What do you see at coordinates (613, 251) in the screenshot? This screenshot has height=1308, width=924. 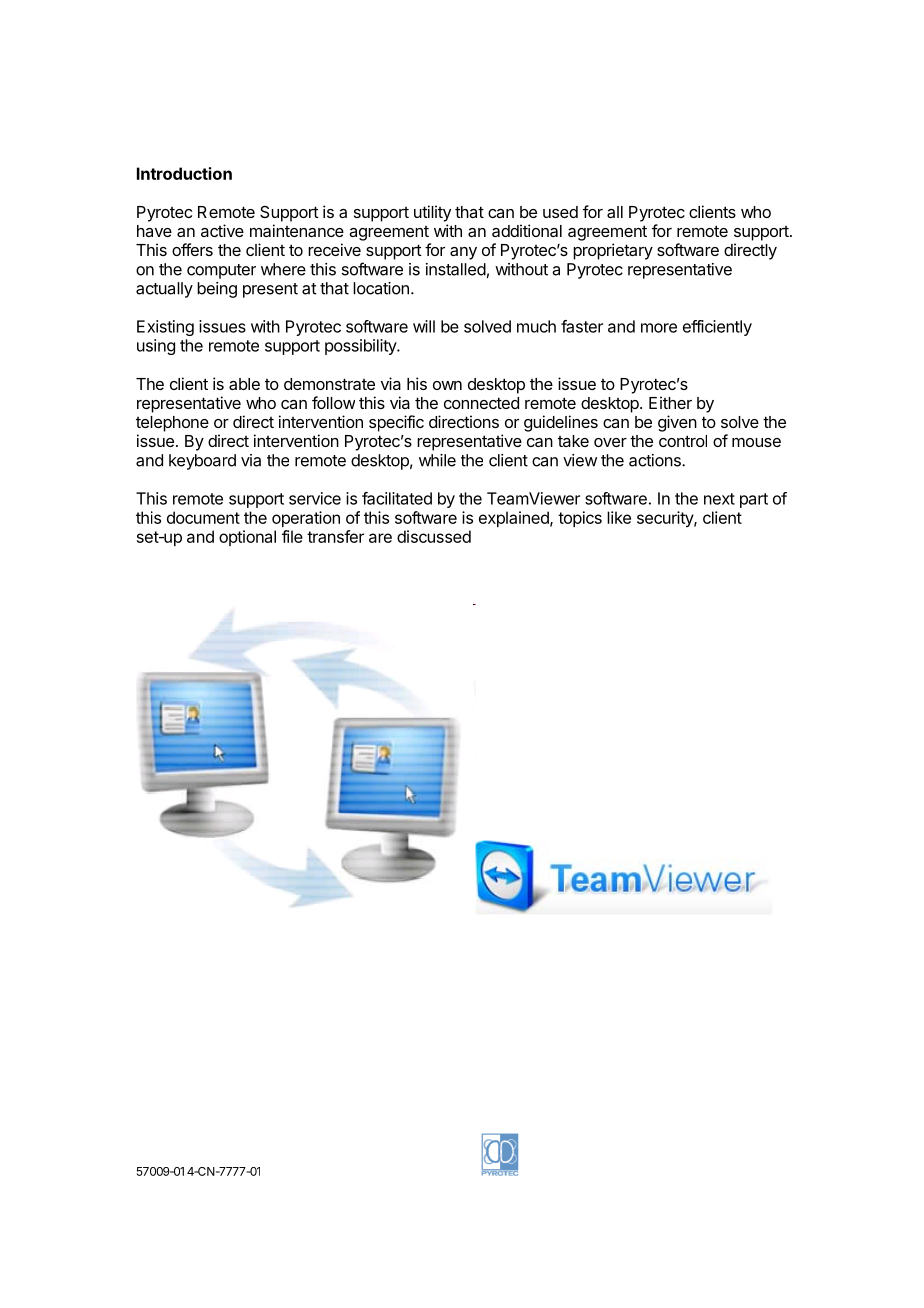 I see `proprietary` at bounding box center [613, 251].
